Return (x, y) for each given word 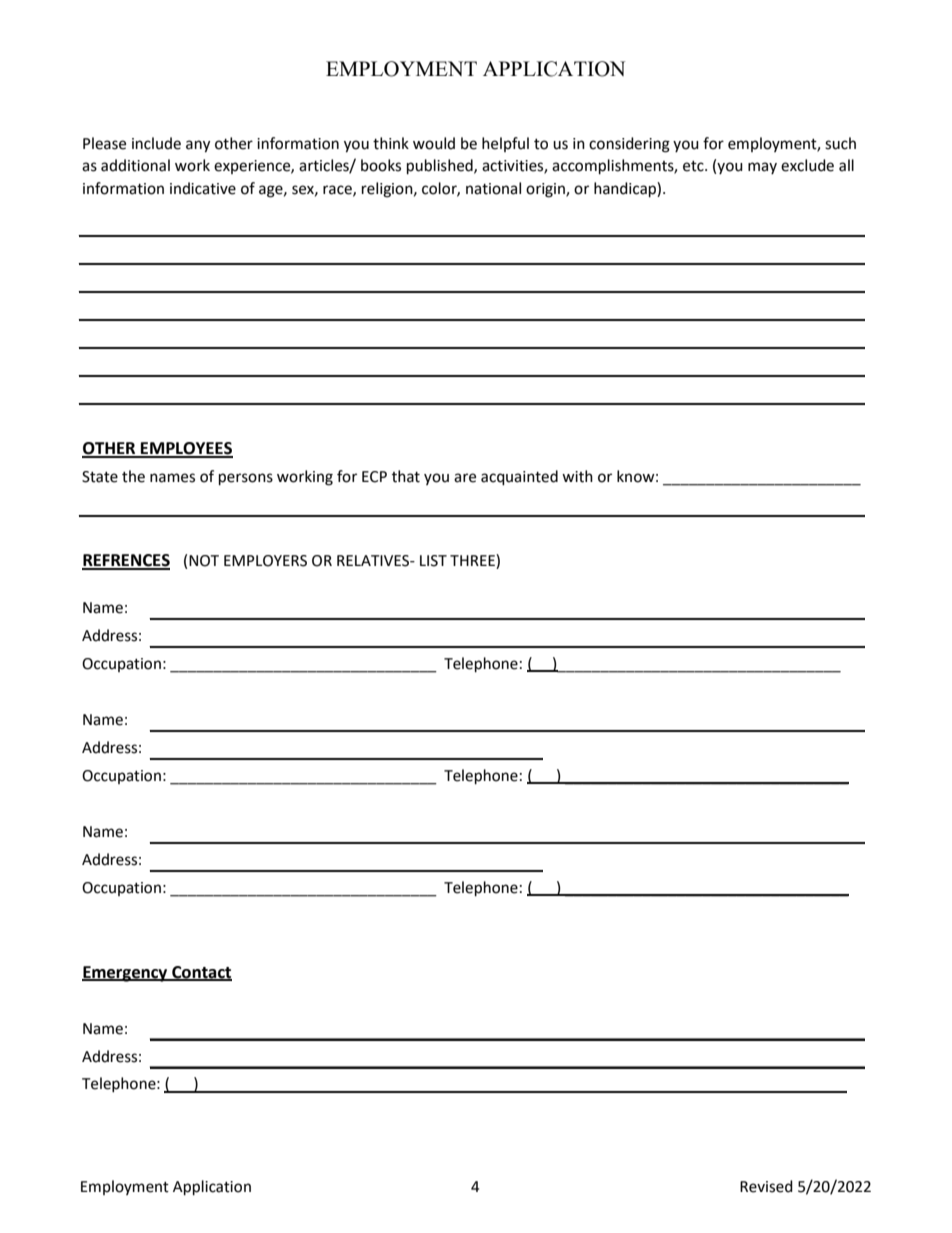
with (577, 476)
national (493, 188)
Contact (201, 973)
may (762, 168)
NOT (204, 561)
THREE (473, 561)
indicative (203, 188)
